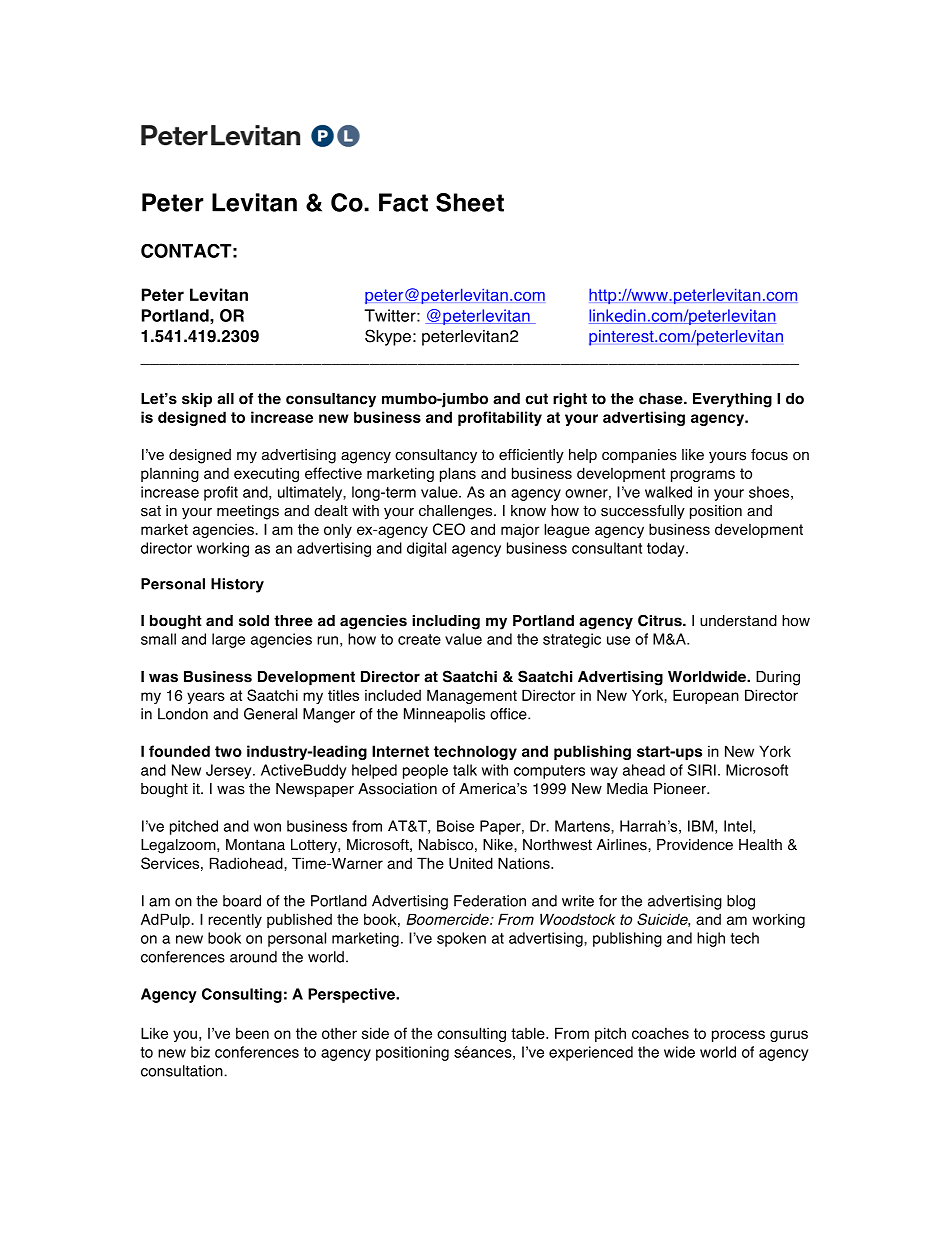  What do you see at coordinates (455, 826) in the page?
I see `Boise` at bounding box center [455, 826].
